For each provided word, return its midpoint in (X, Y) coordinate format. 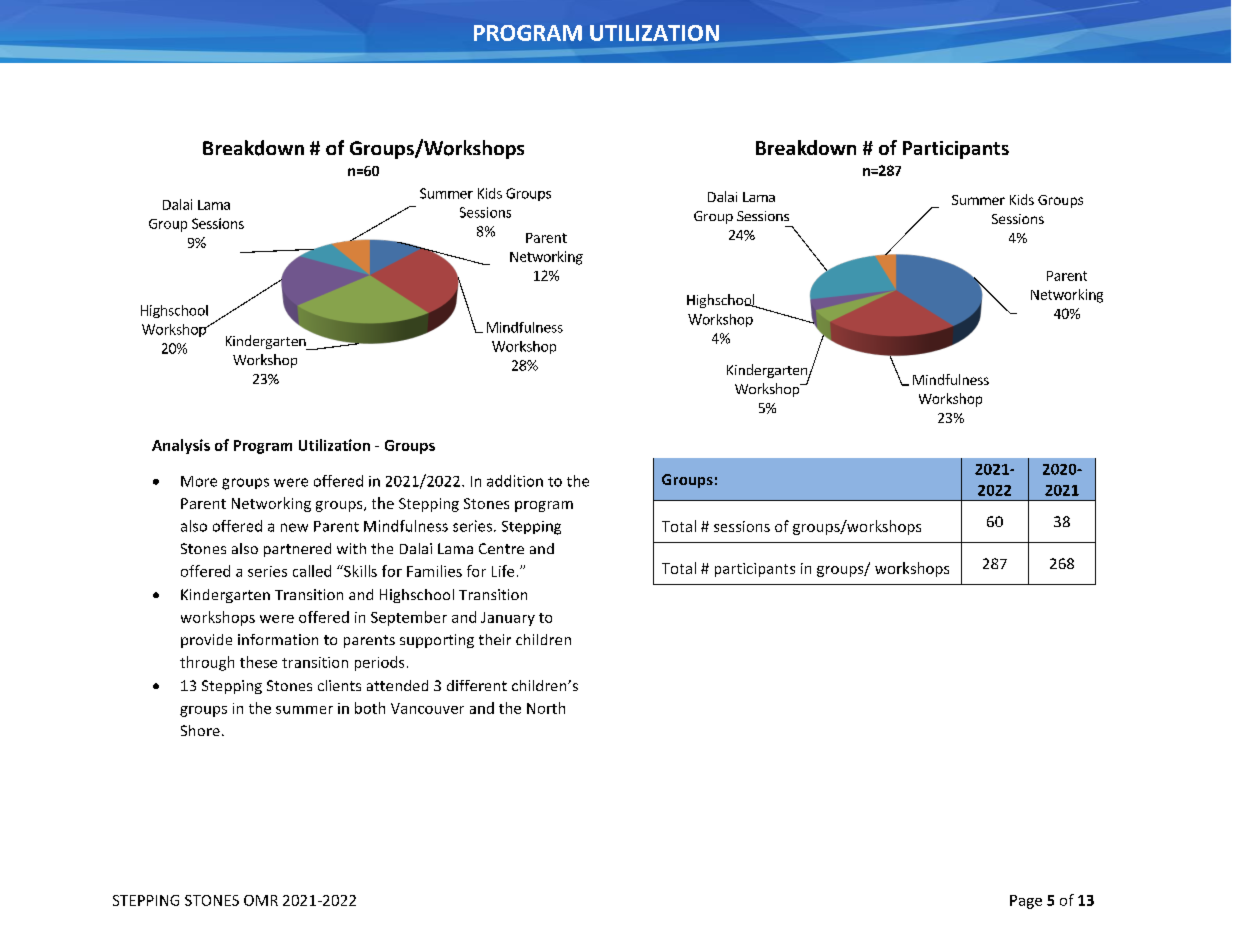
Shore (200, 730)
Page (1026, 902)
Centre (501, 548)
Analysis (181, 446)
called (312, 571)
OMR (261, 900)
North (546, 708)
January (508, 619)
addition (515, 481)
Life (503, 571)
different (477, 685)
